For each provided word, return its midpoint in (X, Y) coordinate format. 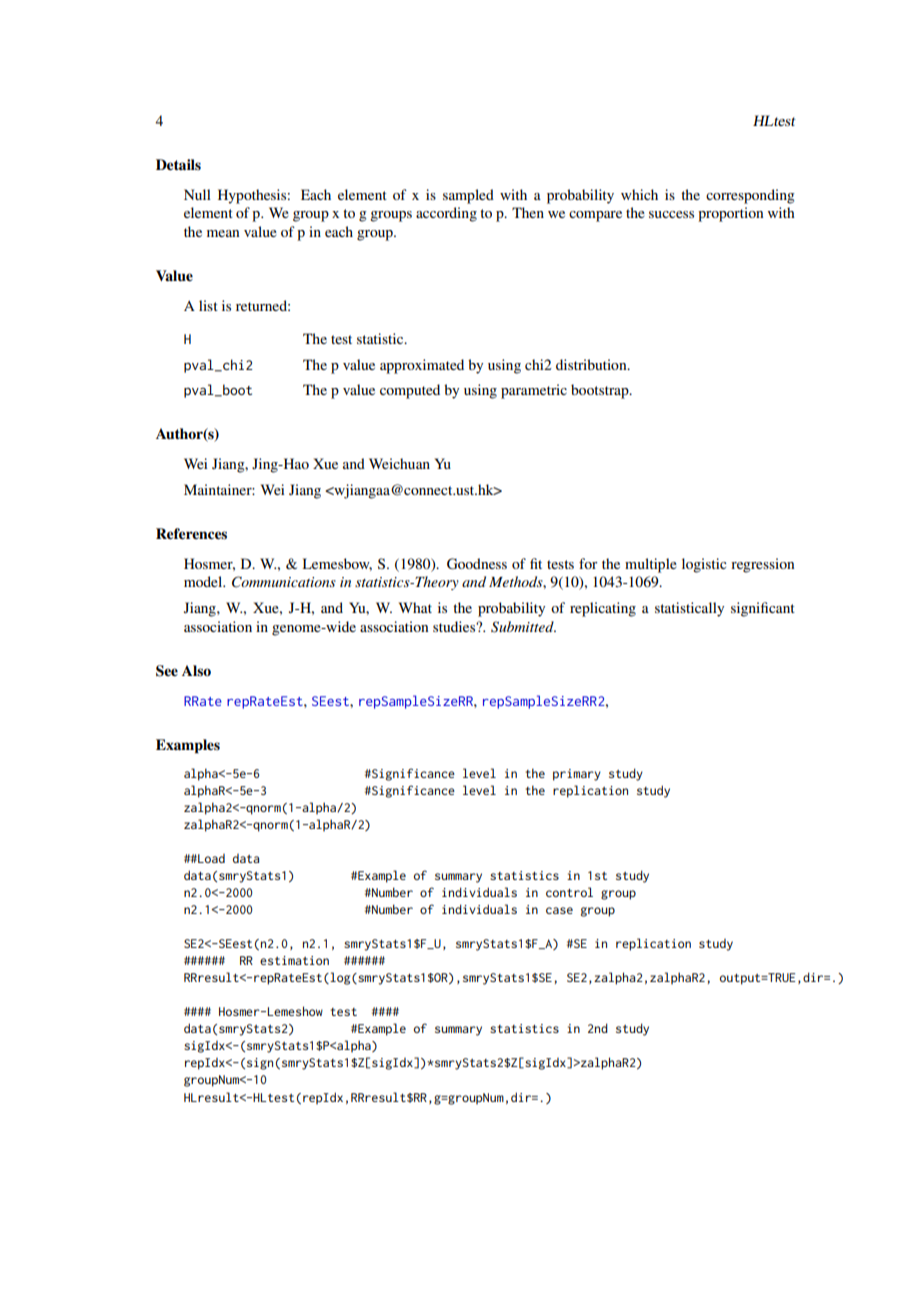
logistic (704, 565)
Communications (284, 582)
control (569, 892)
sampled (468, 196)
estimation (294, 960)
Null (197, 194)
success (671, 214)
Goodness (477, 564)
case (559, 910)
